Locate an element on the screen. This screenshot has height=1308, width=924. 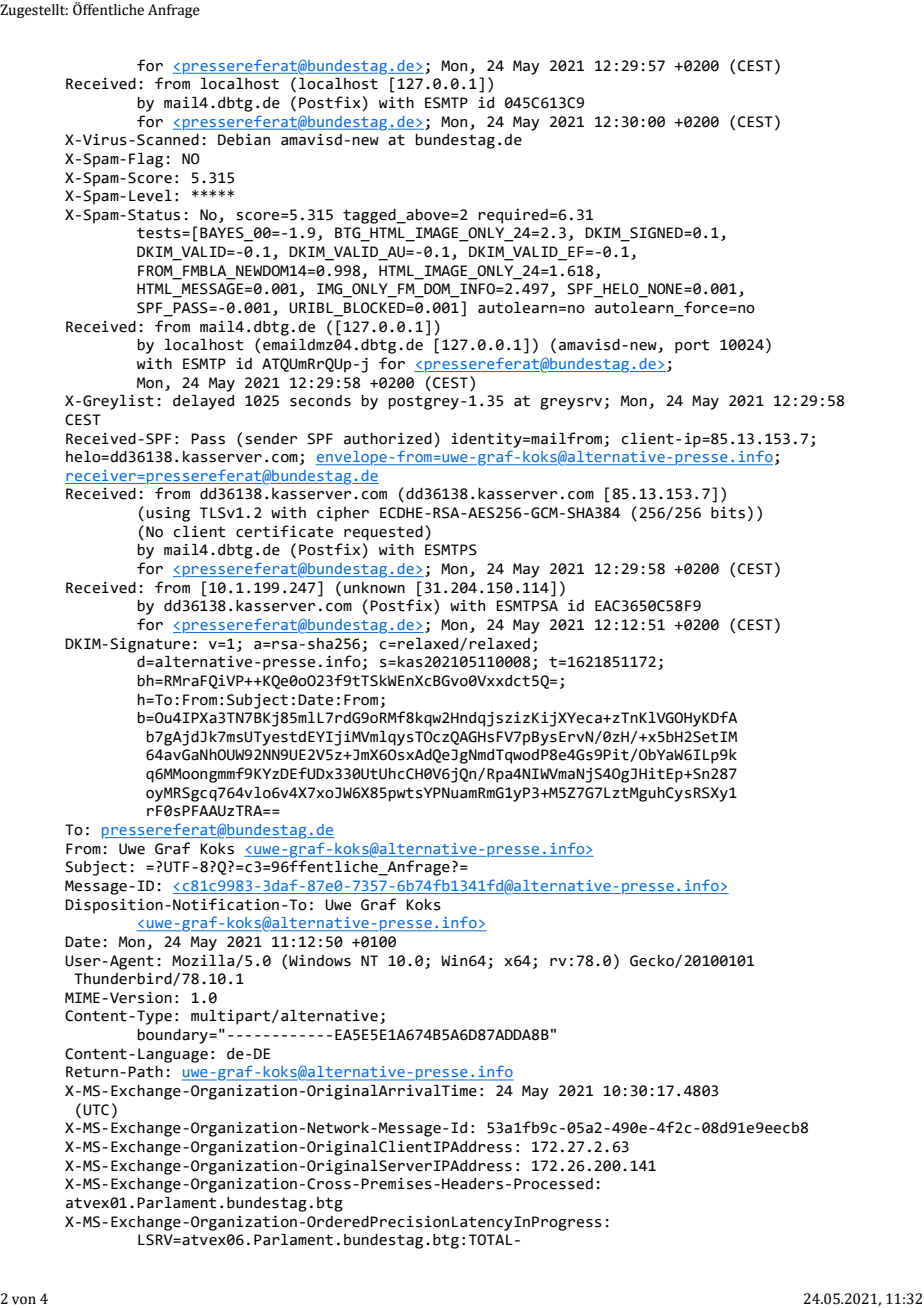
port is located at coordinates (692, 347).
